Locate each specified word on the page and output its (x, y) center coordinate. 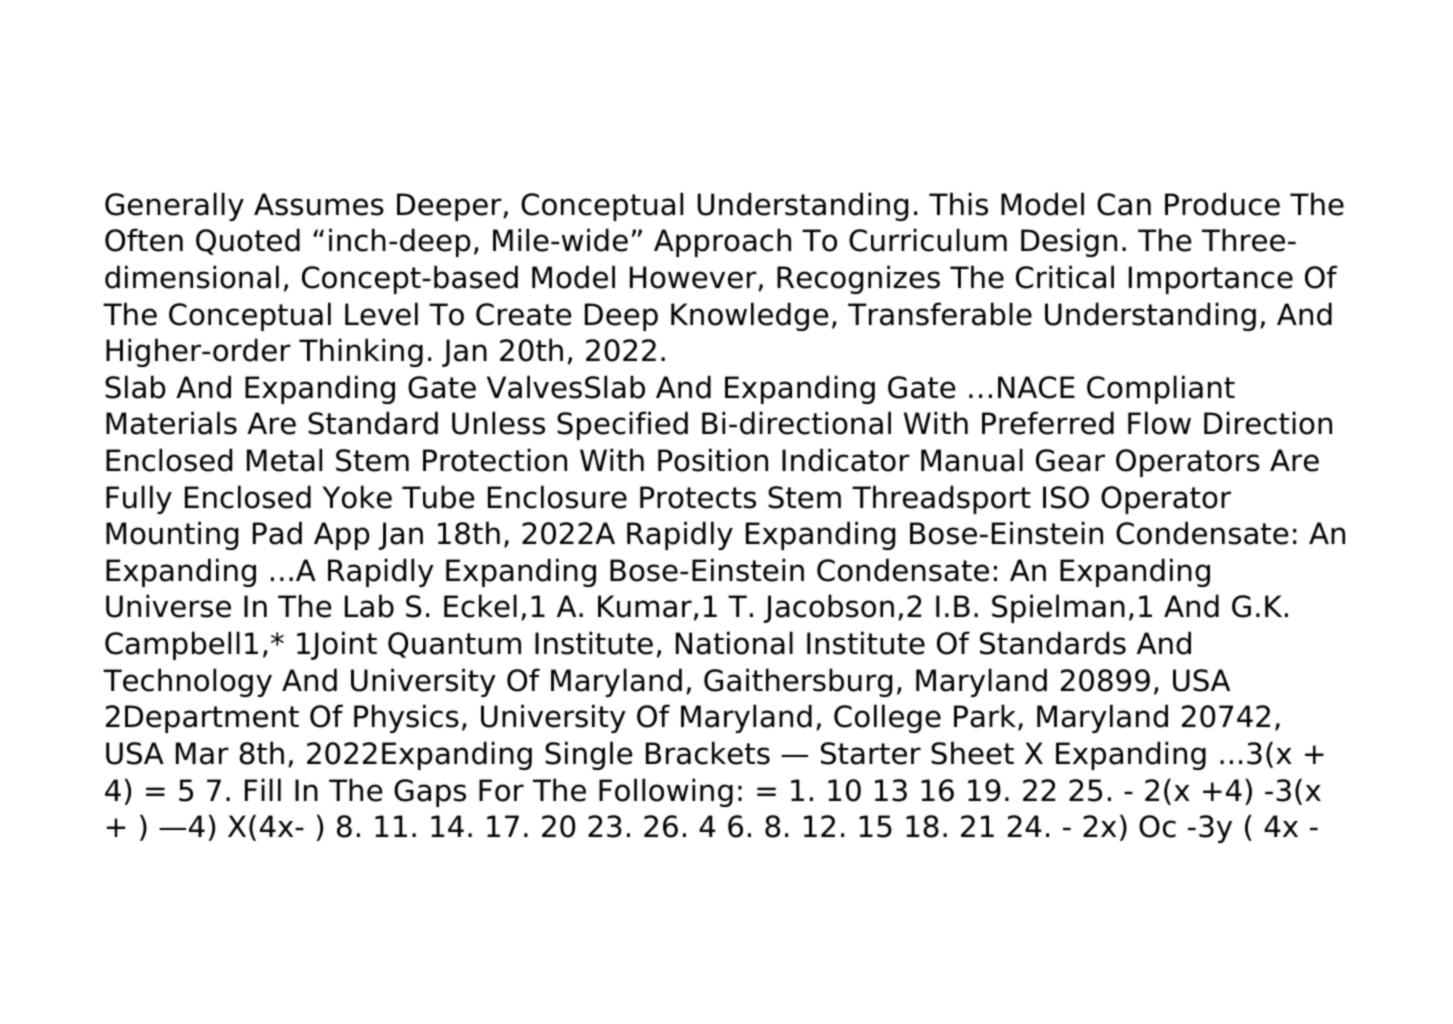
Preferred (1048, 423)
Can (1124, 204)
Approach (722, 242)
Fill (263, 789)
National (734, 643)
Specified (622, 425)
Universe (168, 606)
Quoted (248, 241)
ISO (1066, 497)
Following (666, 792)
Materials (171, 423)
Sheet (972, 753)
